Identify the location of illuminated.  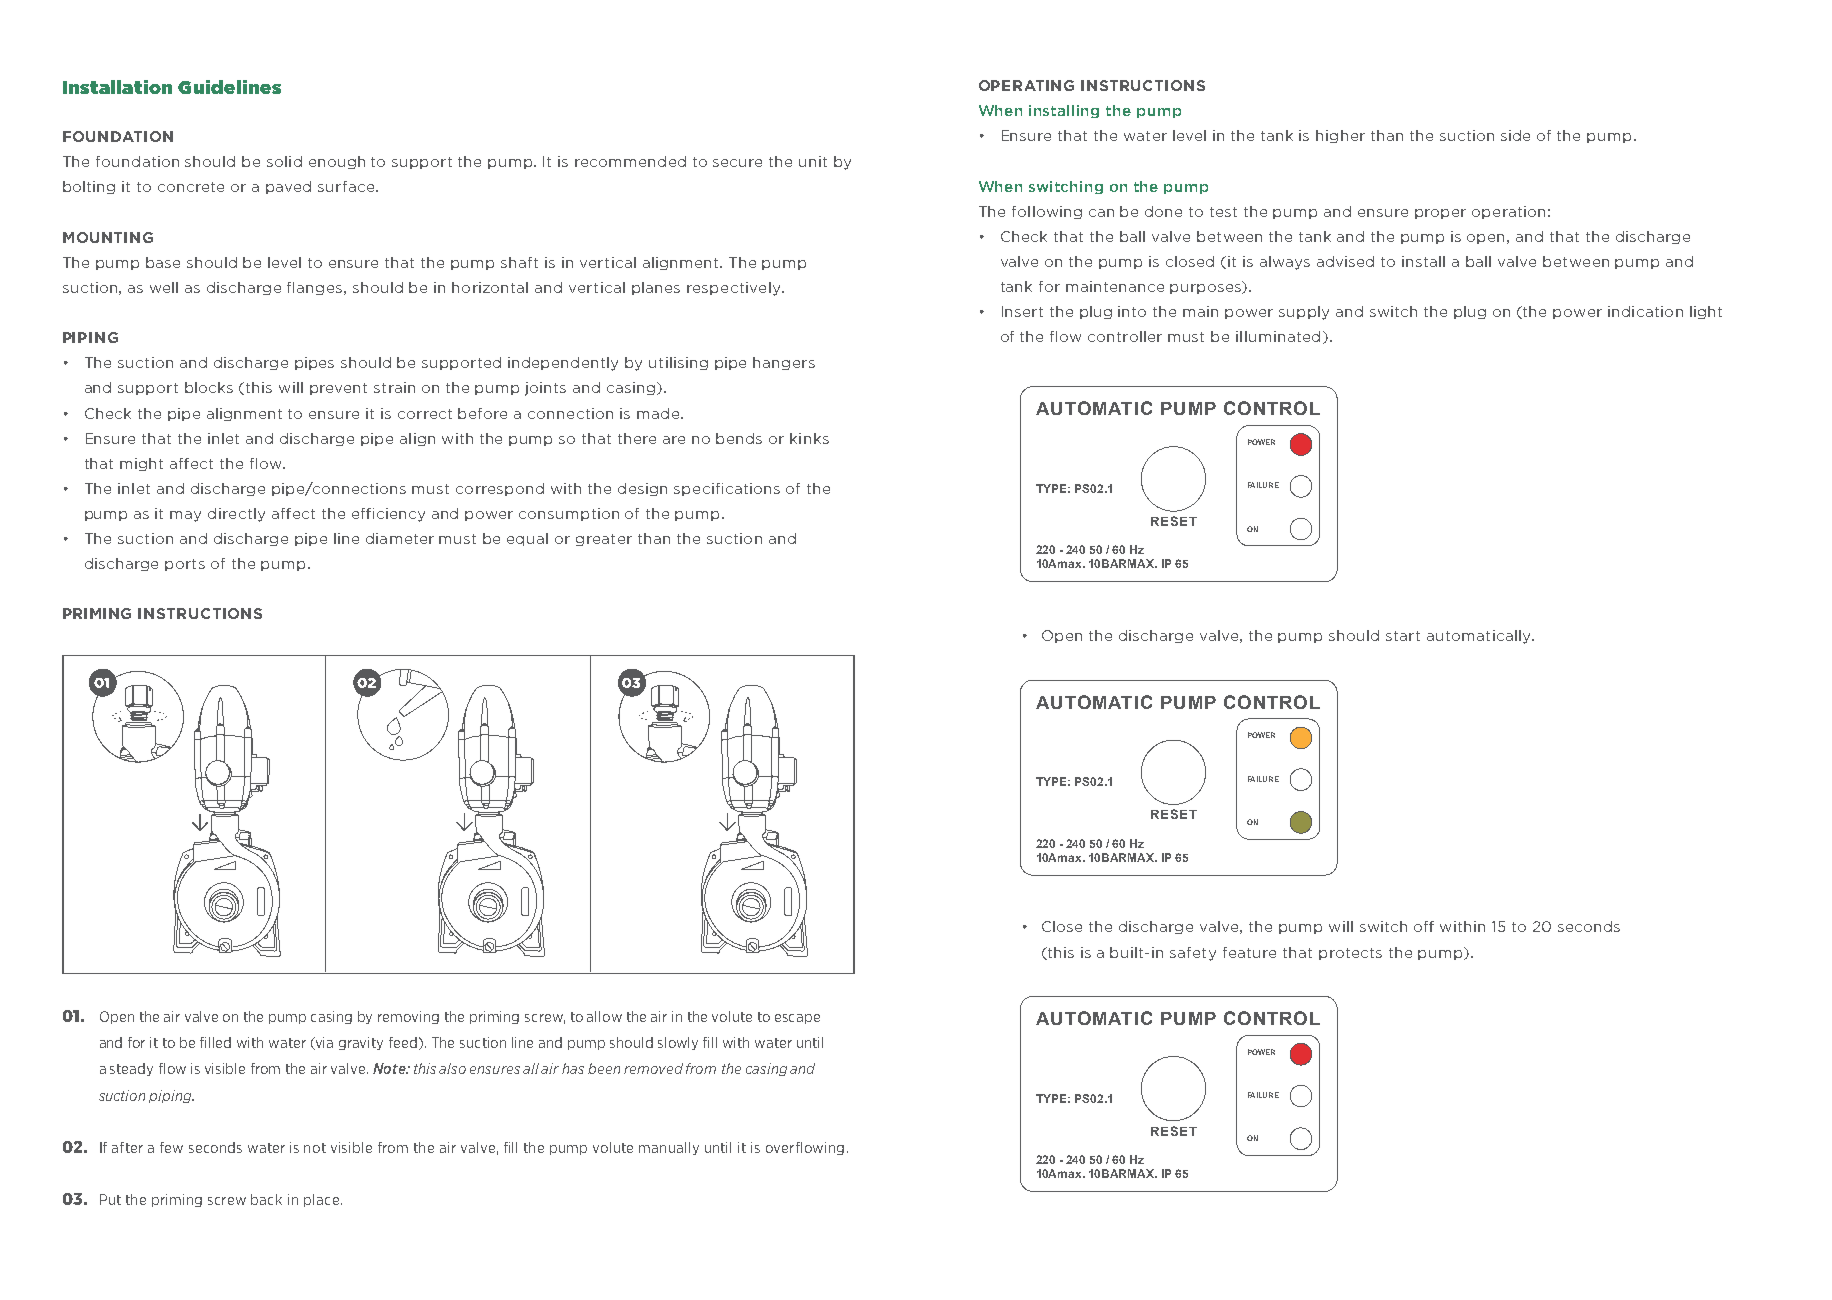
(1278, 336).
